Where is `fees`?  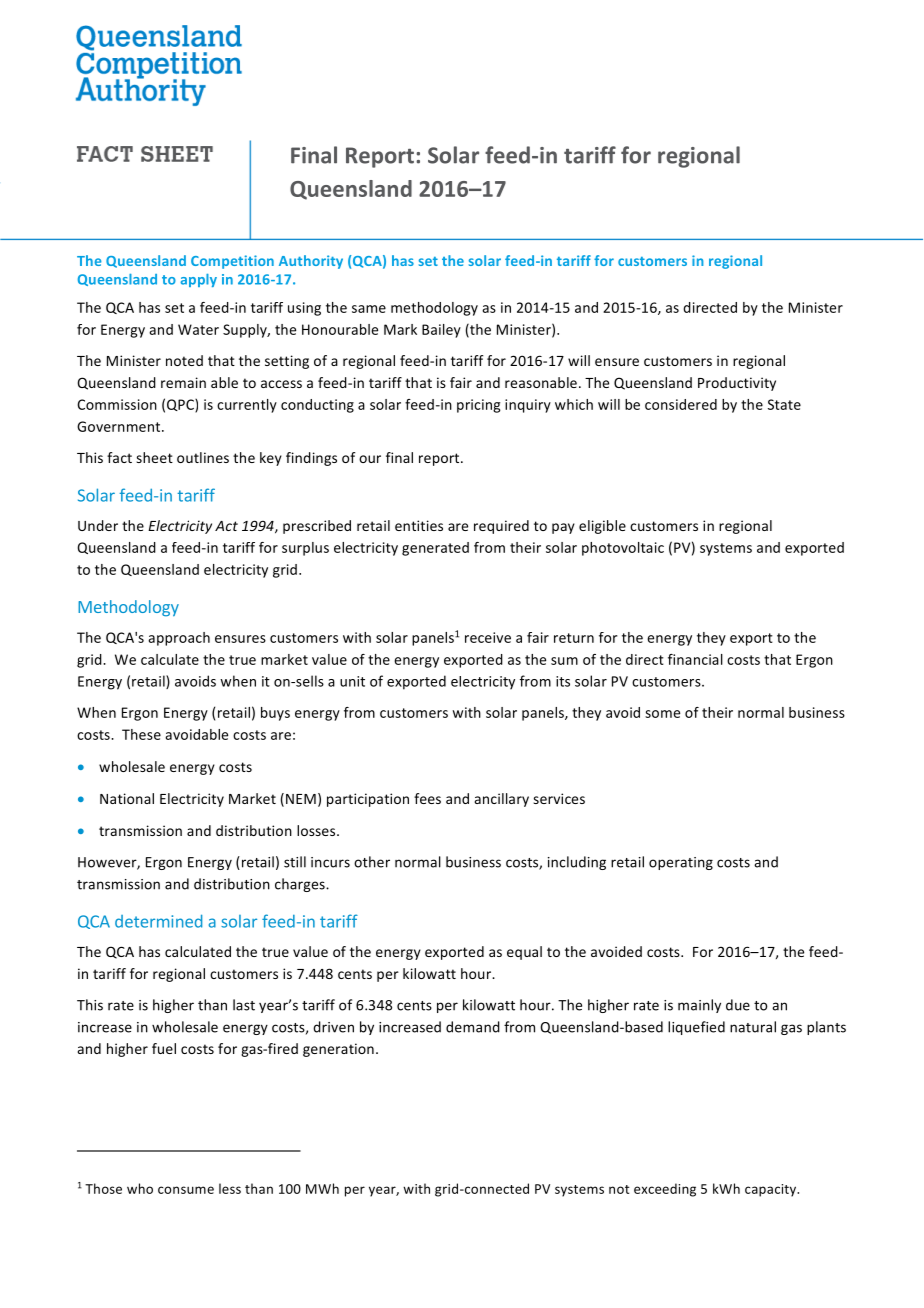
fees is located at coordinates (427, 798).
